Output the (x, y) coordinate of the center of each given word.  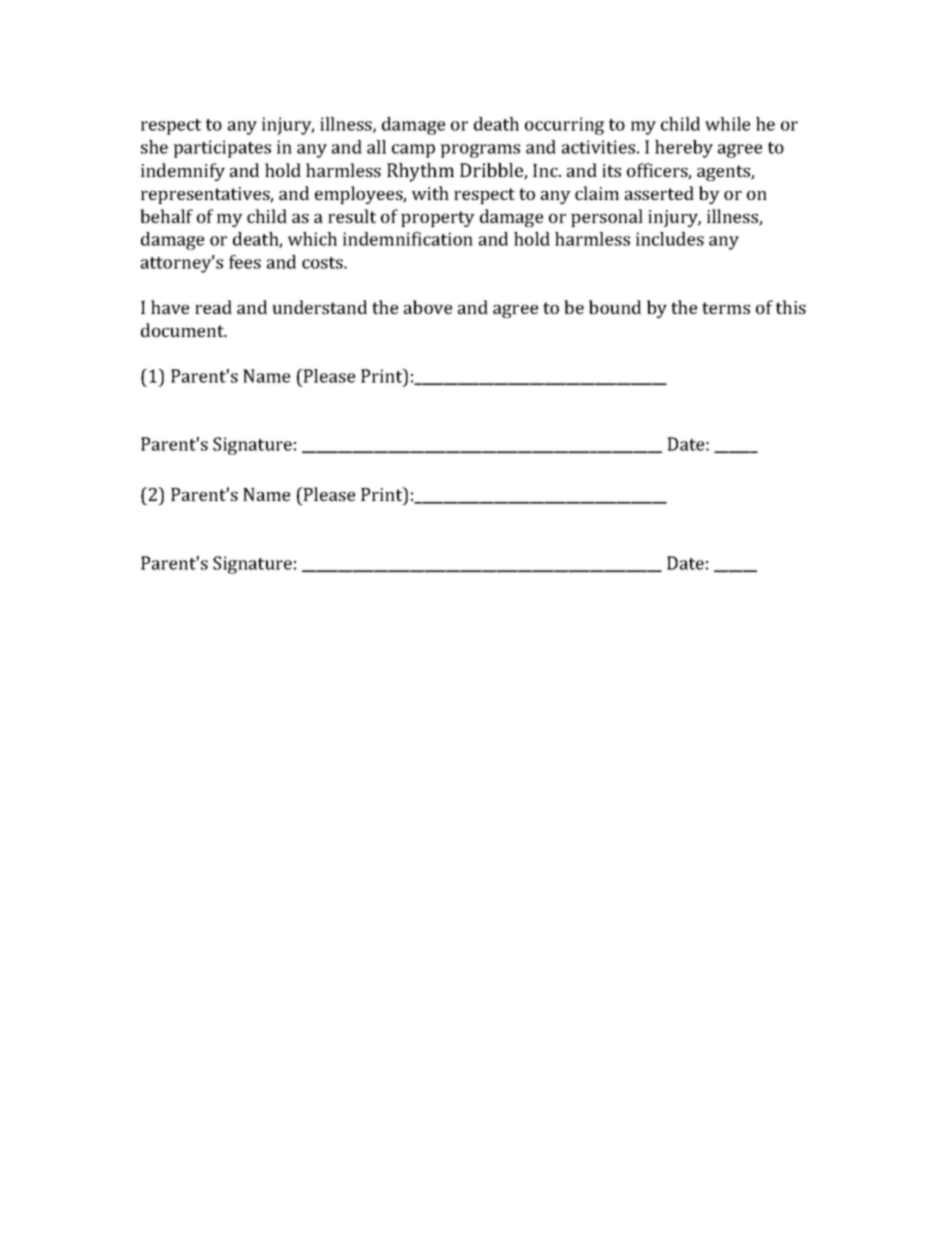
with (430, 193)
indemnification (408, 239)
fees (245, 262)
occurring (564, 126)
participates (222, 149)
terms (726, 308)
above (428, 307)
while (727, 124)
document (183, 330)
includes (670, 239)
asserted (659, 193)
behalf (166, 216)
